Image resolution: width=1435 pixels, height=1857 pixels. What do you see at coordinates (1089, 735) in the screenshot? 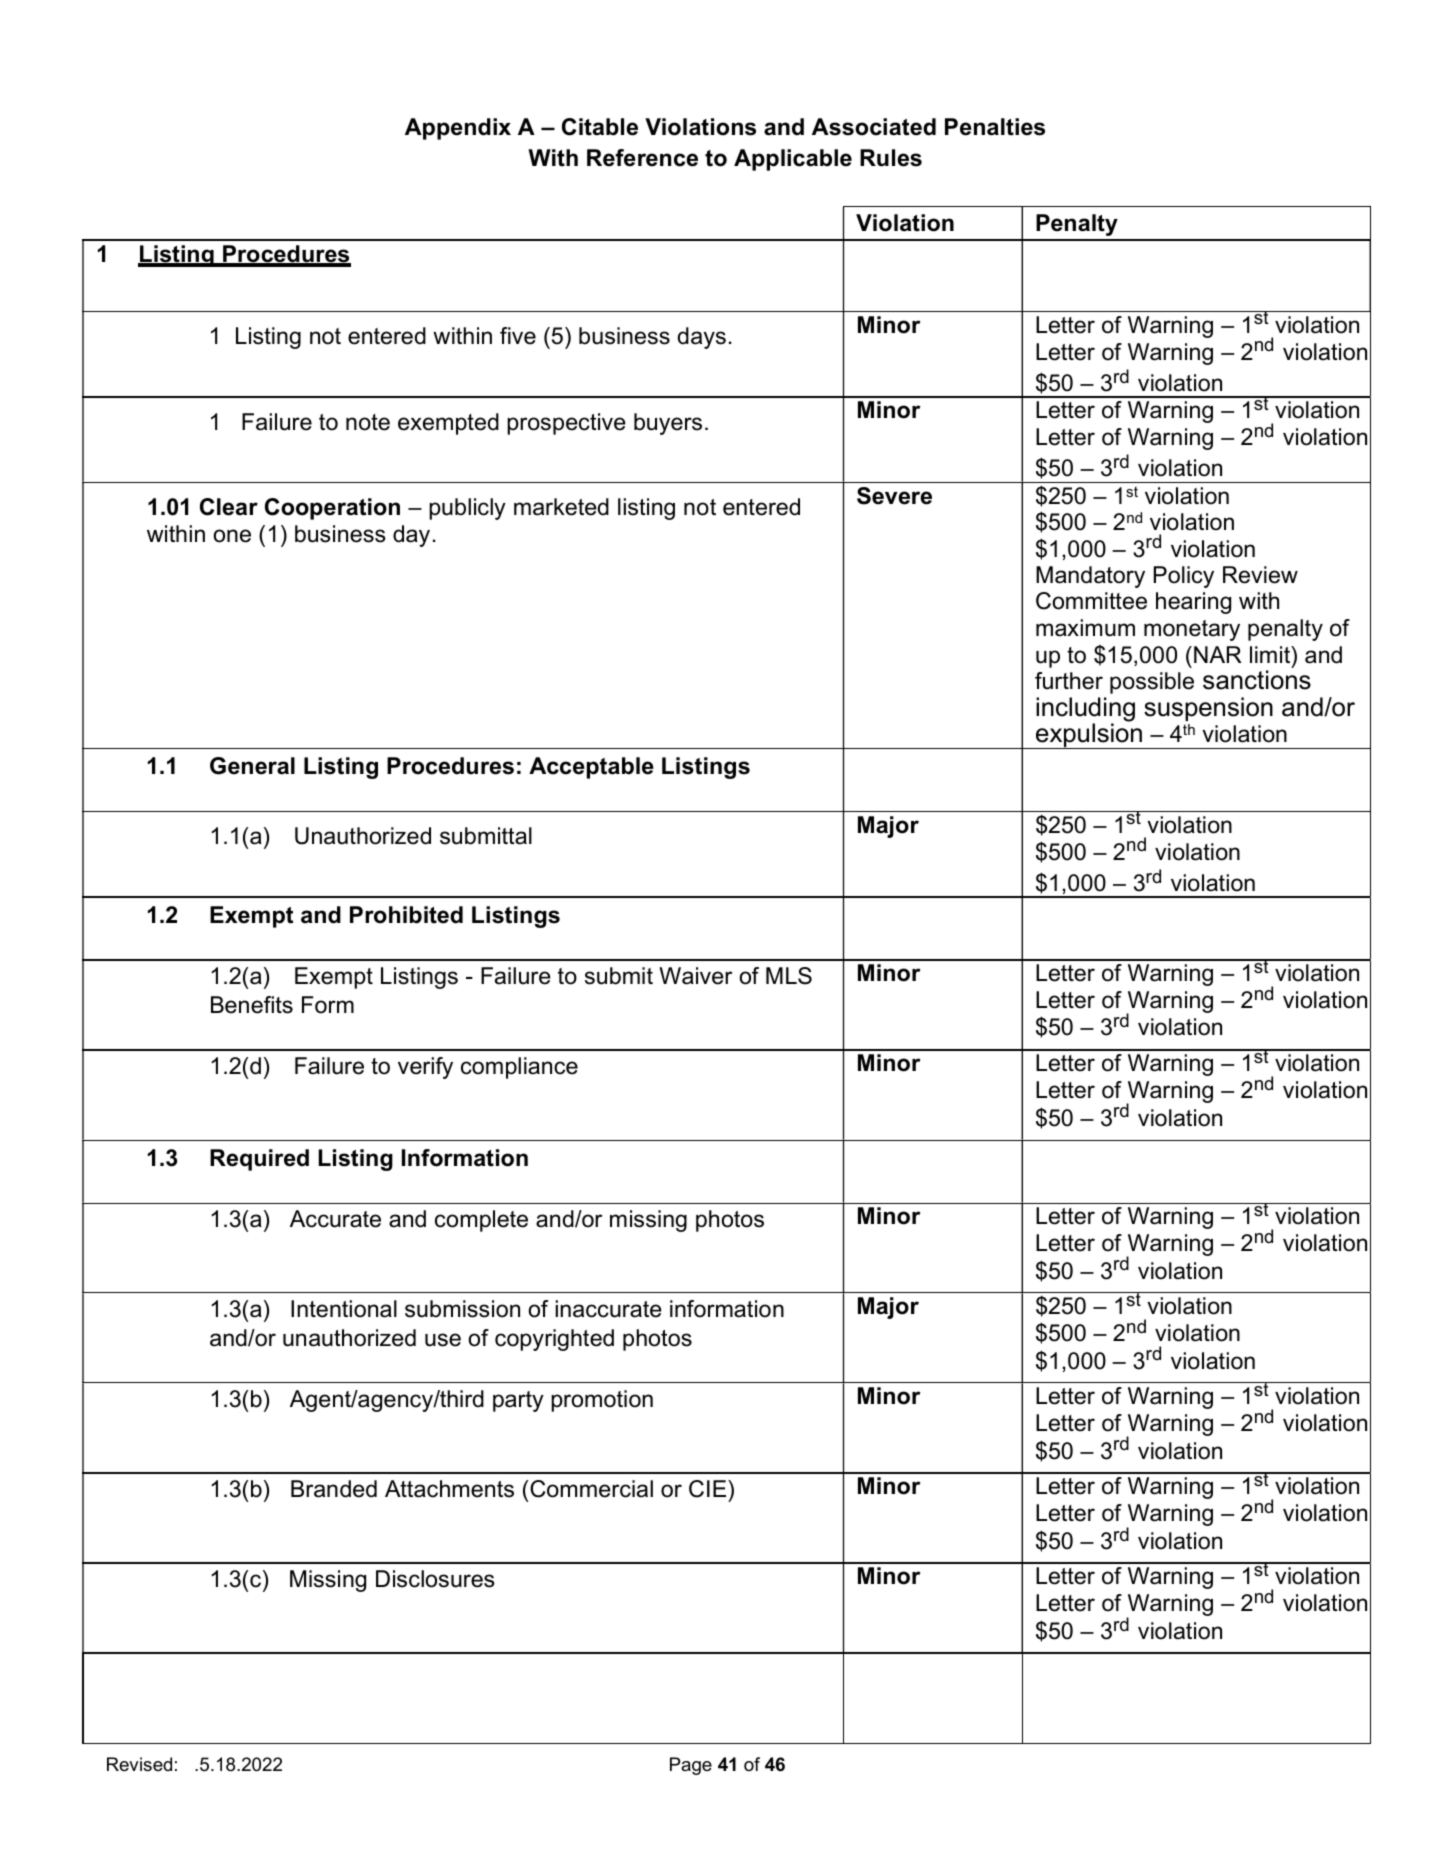
I see `expulsion` at bounding box center [1089, 735].
